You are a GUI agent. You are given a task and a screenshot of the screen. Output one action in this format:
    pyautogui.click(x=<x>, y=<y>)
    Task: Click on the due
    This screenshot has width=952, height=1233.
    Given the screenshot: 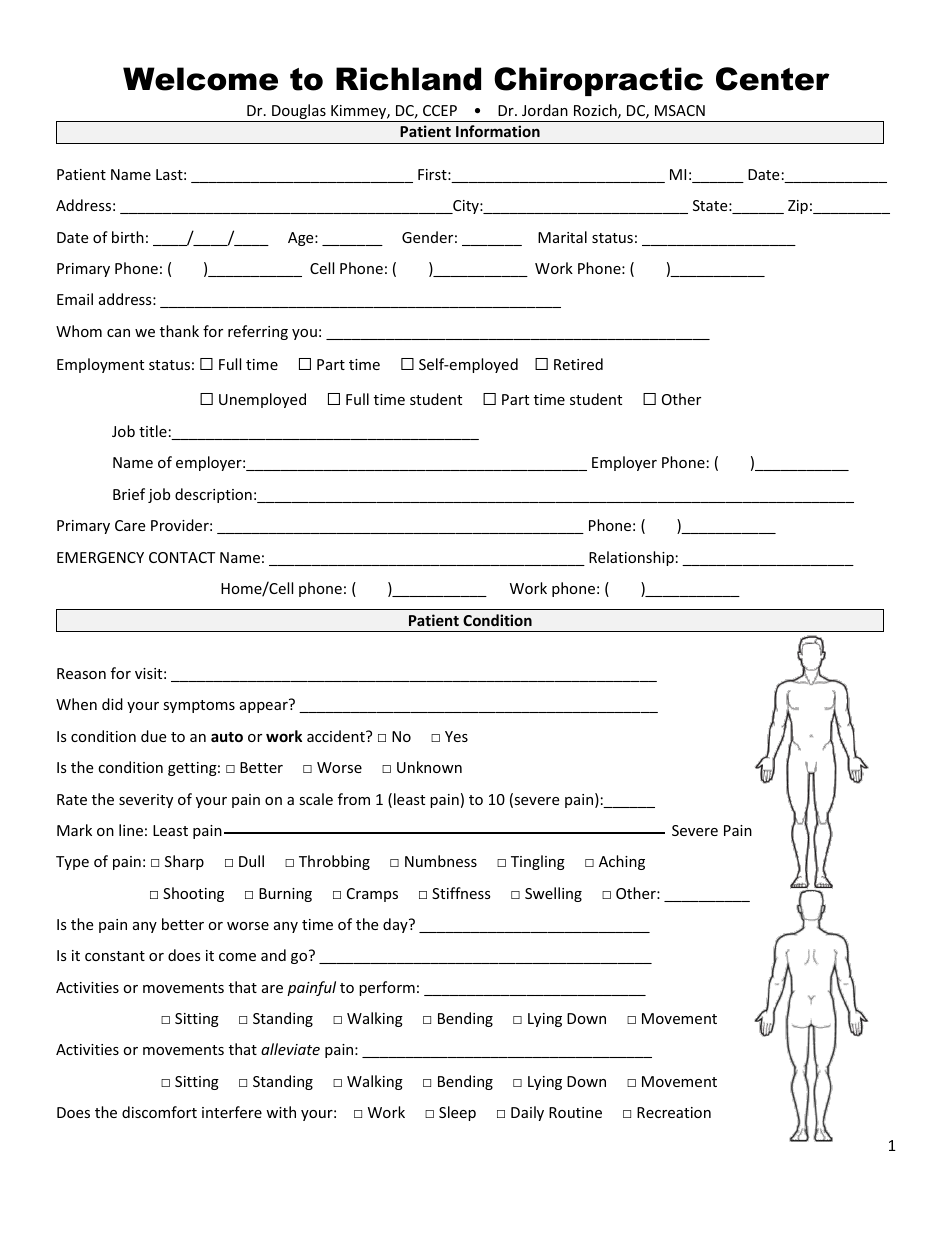 What is the action you would take?
    pyautogui.click(x=153, y=736)
